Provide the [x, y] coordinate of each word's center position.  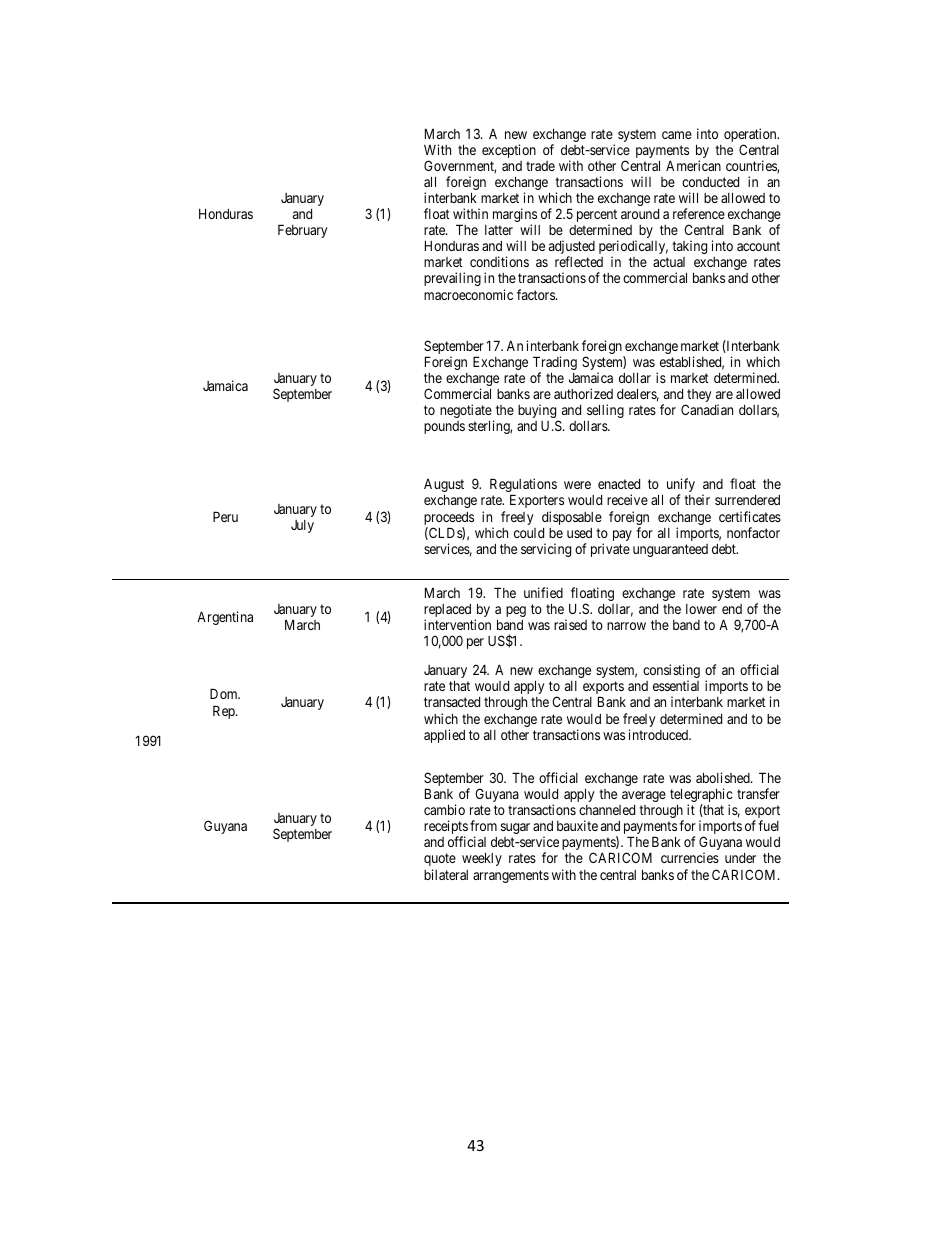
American [693, 165]
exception [509, 151]
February [302, 231]
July [302, 526]
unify [681, 486]
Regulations [523, 486]
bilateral [446, 874]
